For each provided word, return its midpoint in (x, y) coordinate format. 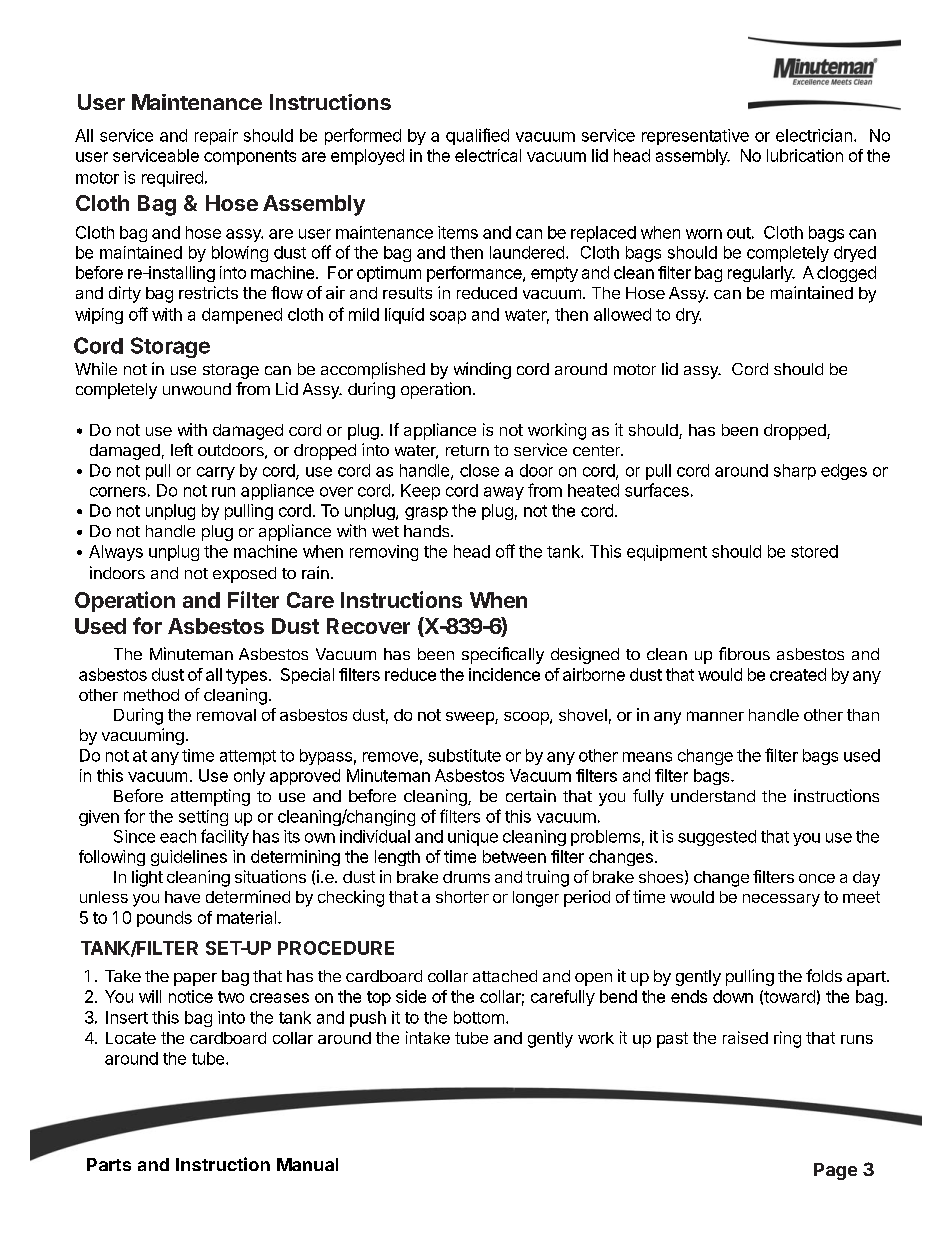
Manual (307, 1164)
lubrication (805, 155)
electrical (488, 155)
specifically (503, 655)
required (172, 179)
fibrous (744, 653)
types (246, 676)
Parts (109, 1164)
